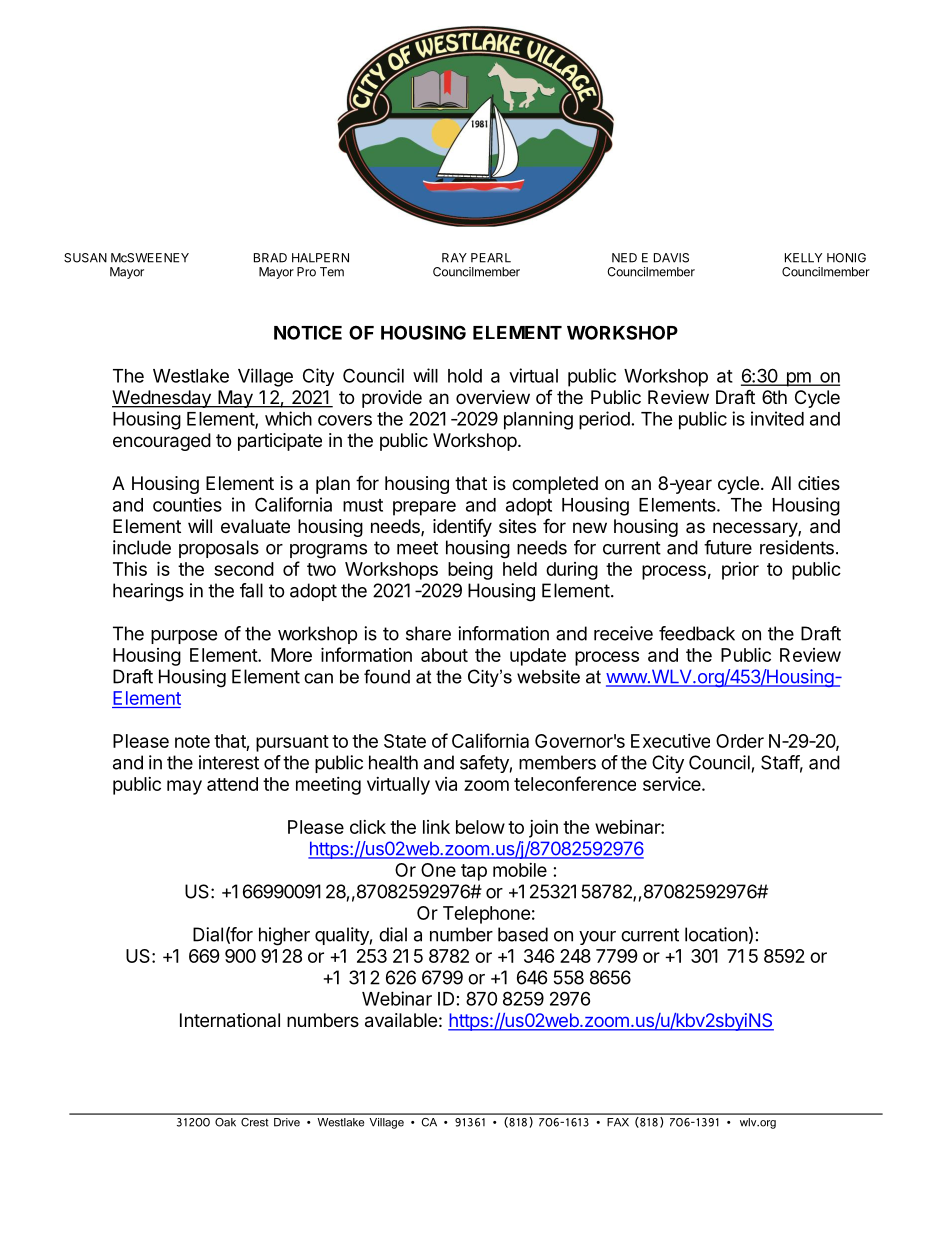 Image resolution: width=952 pixels, height=1233 pixels. Describe the element at coordinates (454, 258) in the page. I see `RAY` at that location.
